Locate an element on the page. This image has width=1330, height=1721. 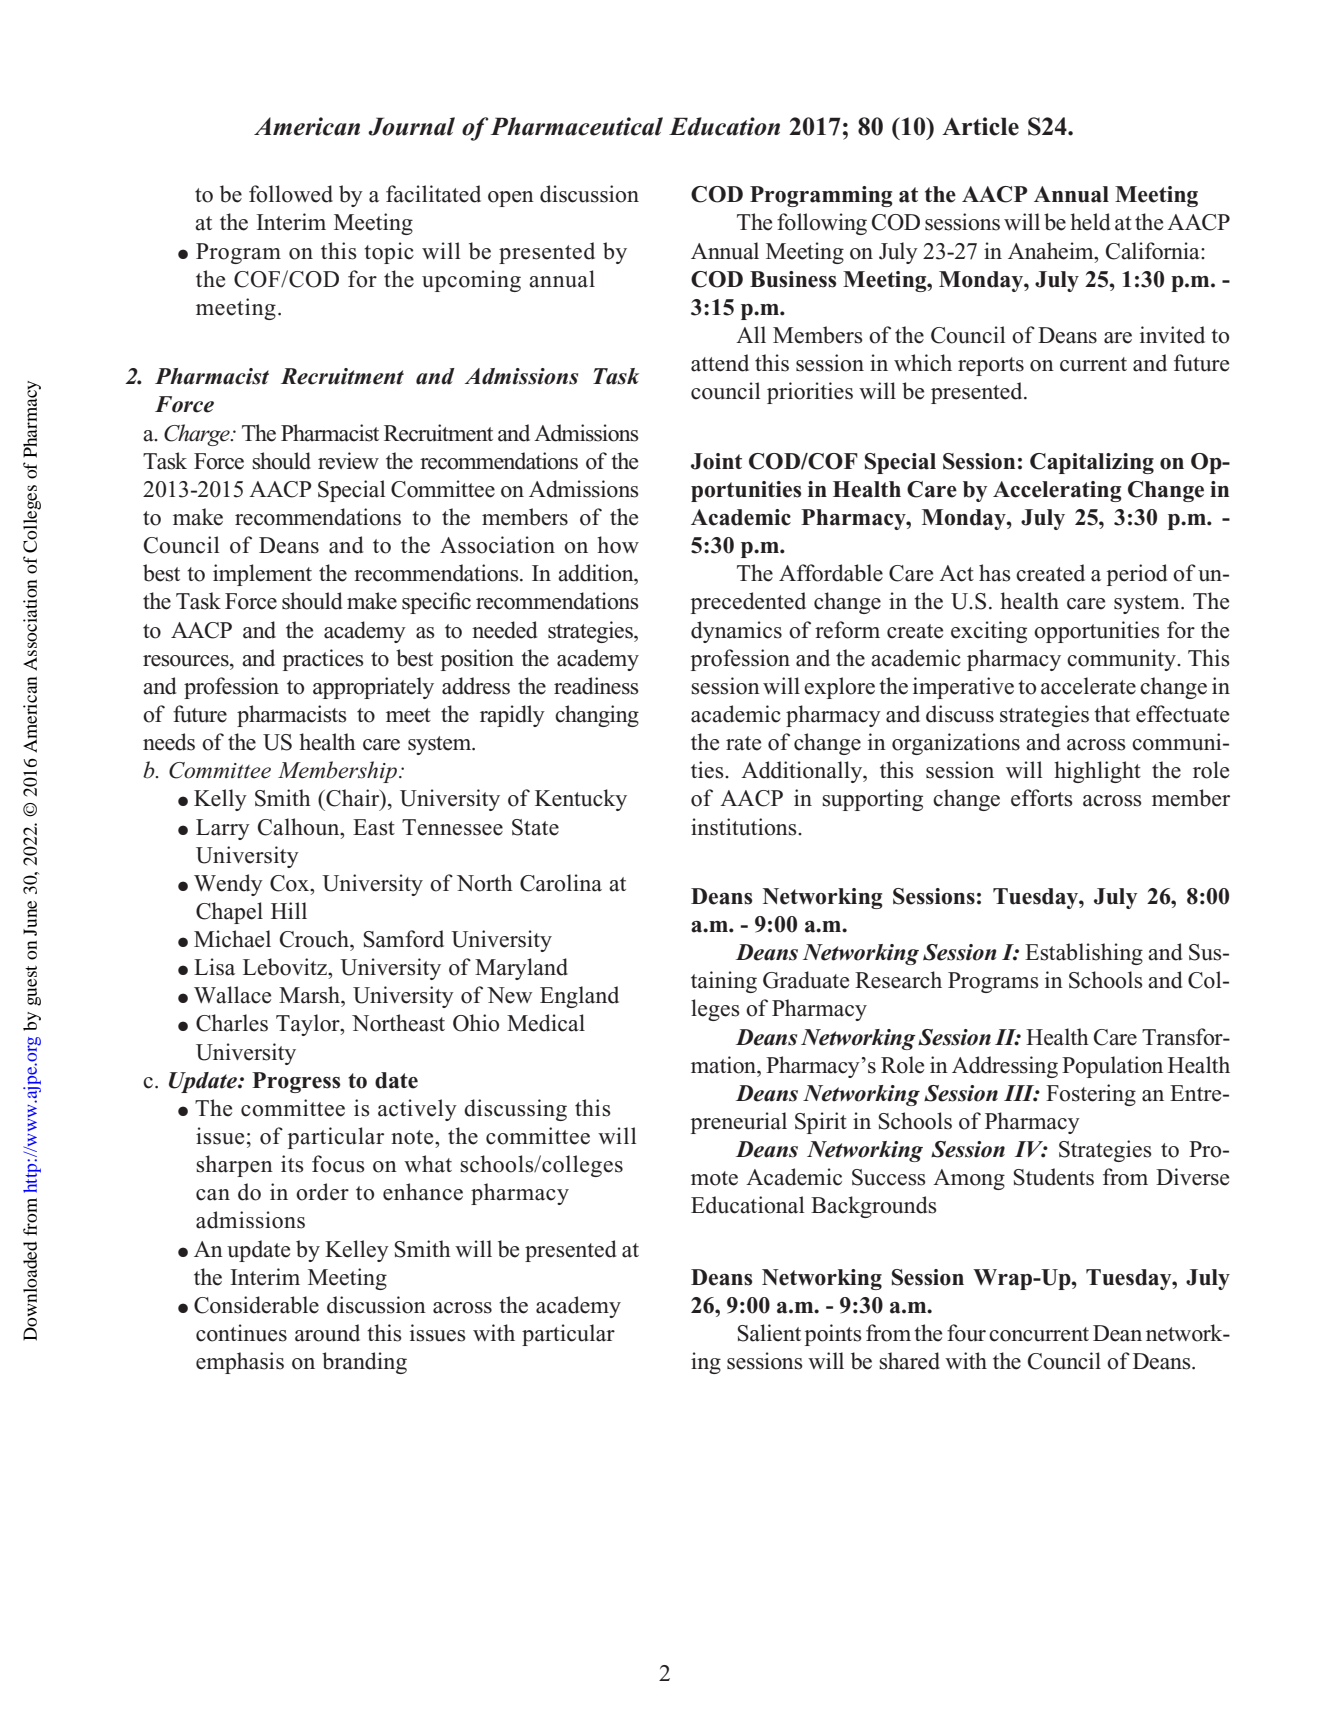
Chair is located at coordinates (353, 799).
